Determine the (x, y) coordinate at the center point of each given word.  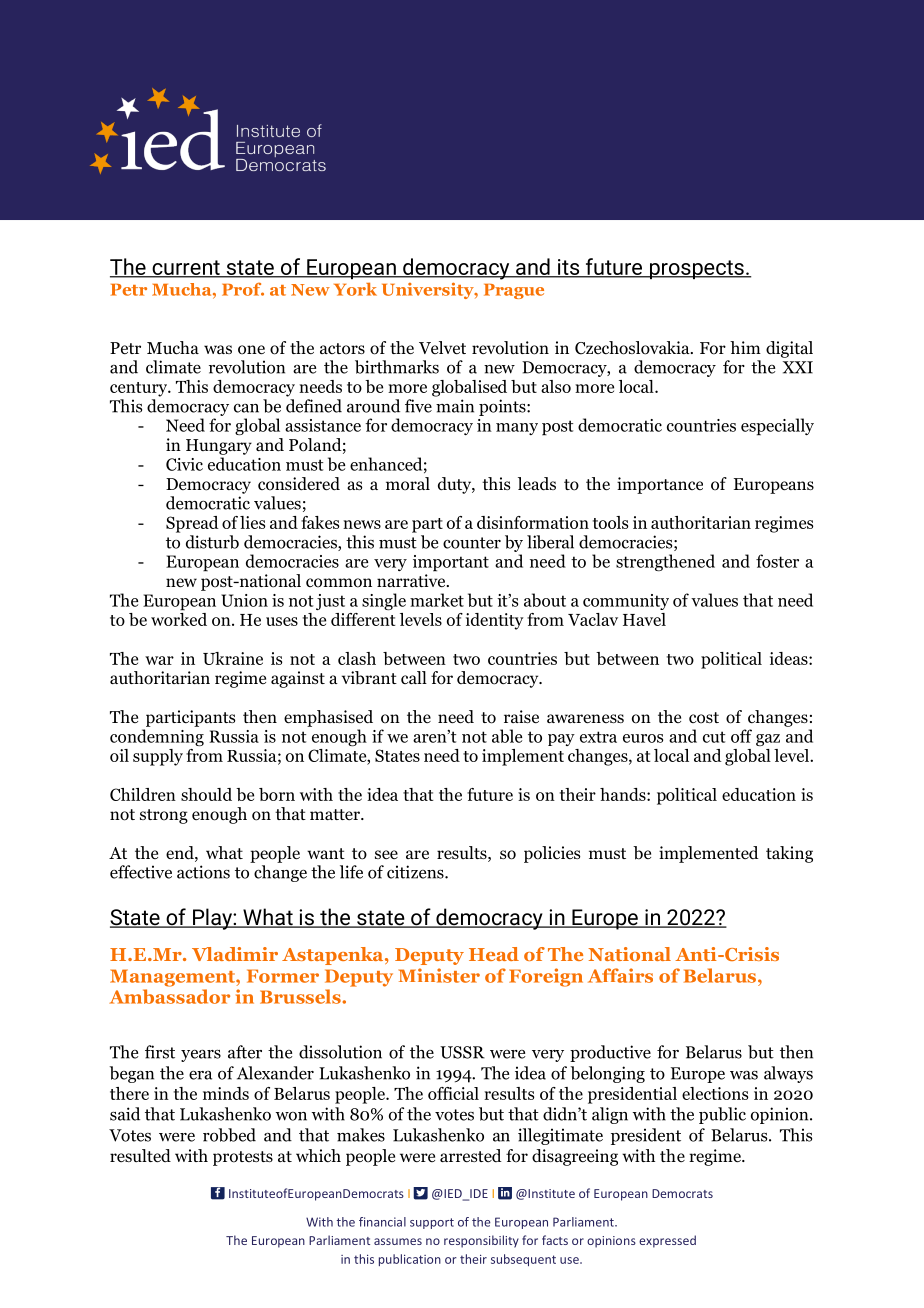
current (186, 268)
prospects (696, 269)
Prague (514, 291)
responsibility (481, 1241)
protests (243, 1158)
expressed (667, 1241)
